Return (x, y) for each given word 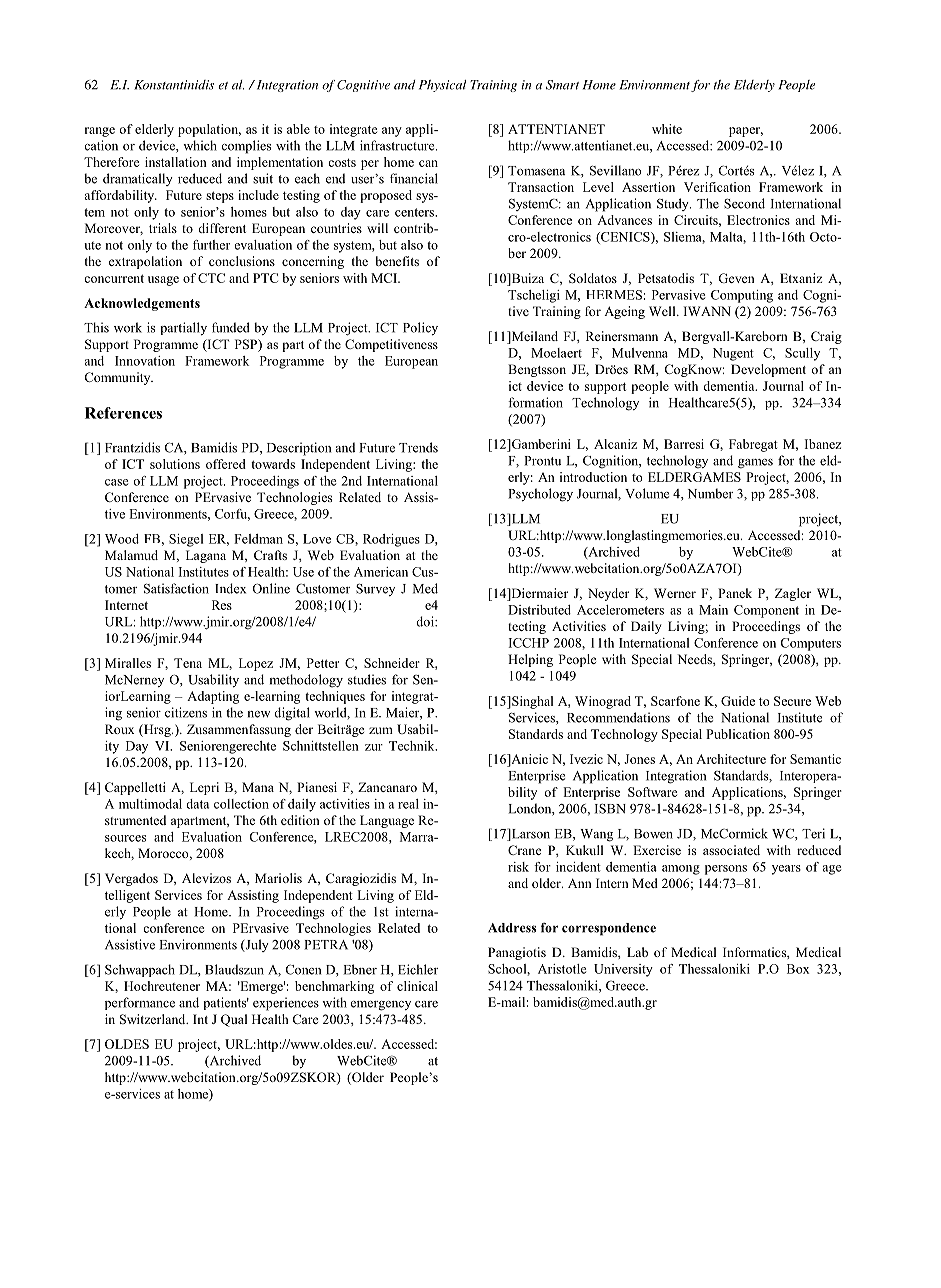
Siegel (186, 540)
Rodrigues (391, 540)
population (209, 130)
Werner (675, 593)
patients (226, 1003)
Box (798, 969)
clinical (417, 986)
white (667, 129)
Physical (442, 86)
